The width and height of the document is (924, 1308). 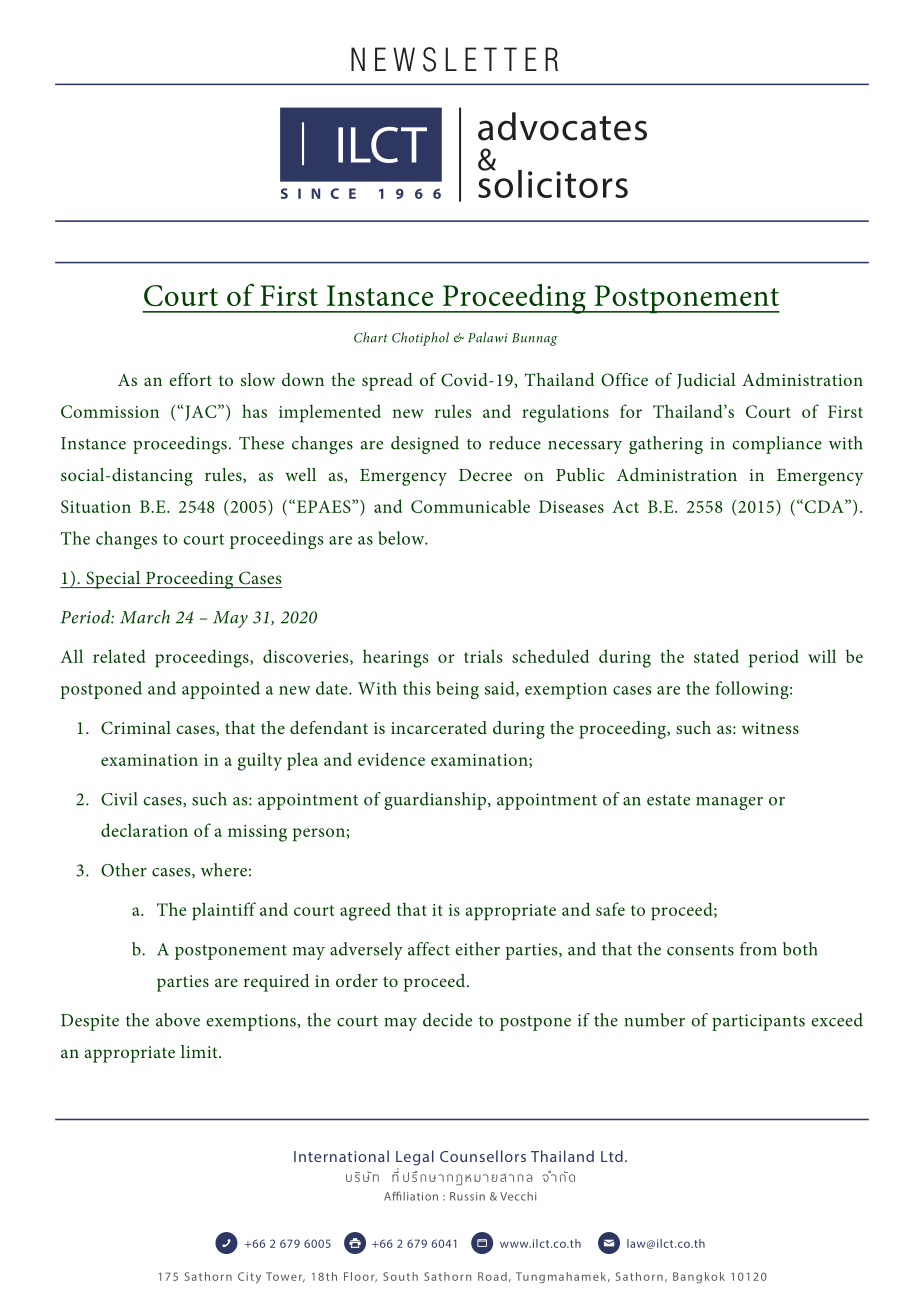 What do you see at coordinates (145, 617) in the document?
I see `March` at bounding box center [145, 617].
